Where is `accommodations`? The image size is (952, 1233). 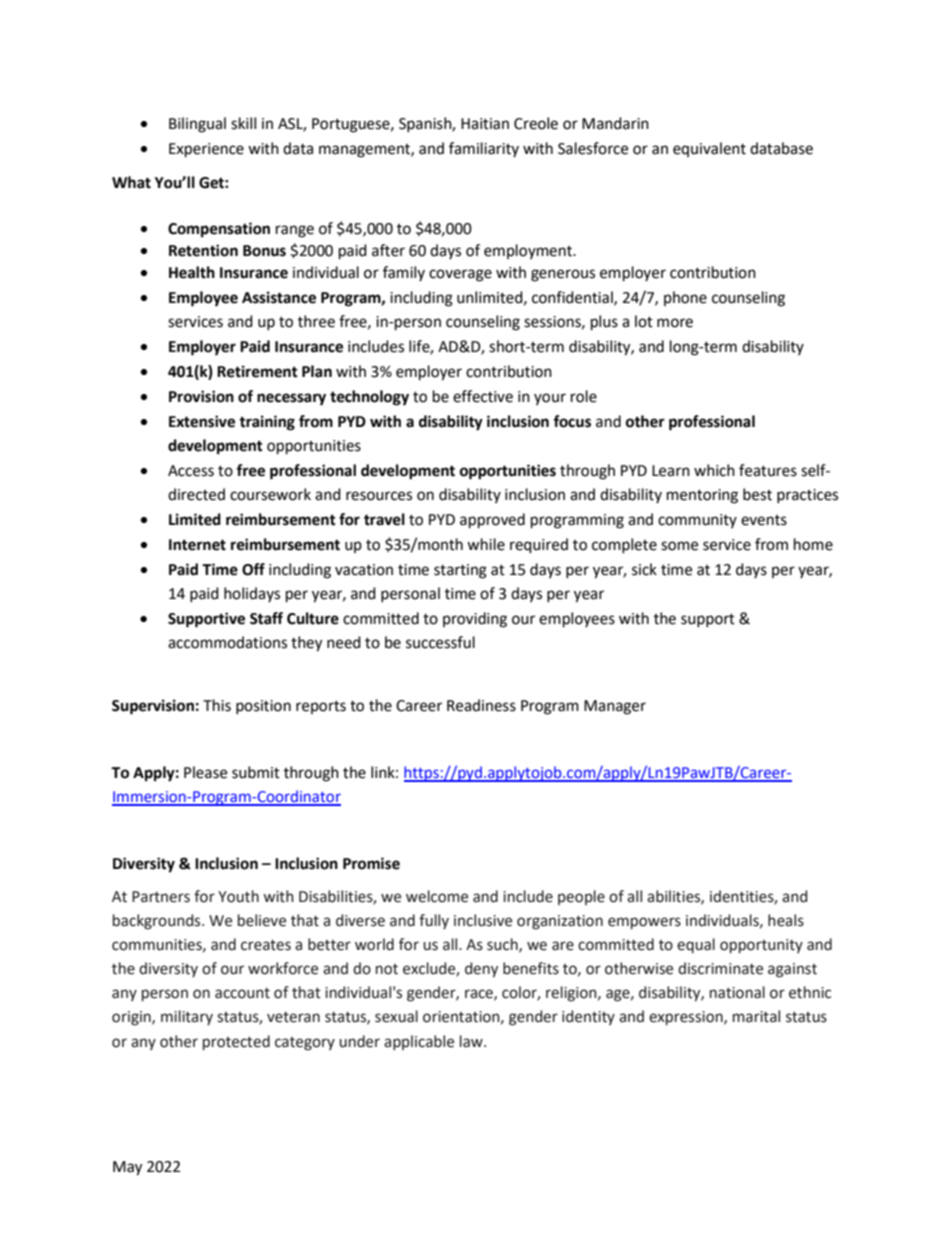
accommodations is located at coordinates (227, 642).
